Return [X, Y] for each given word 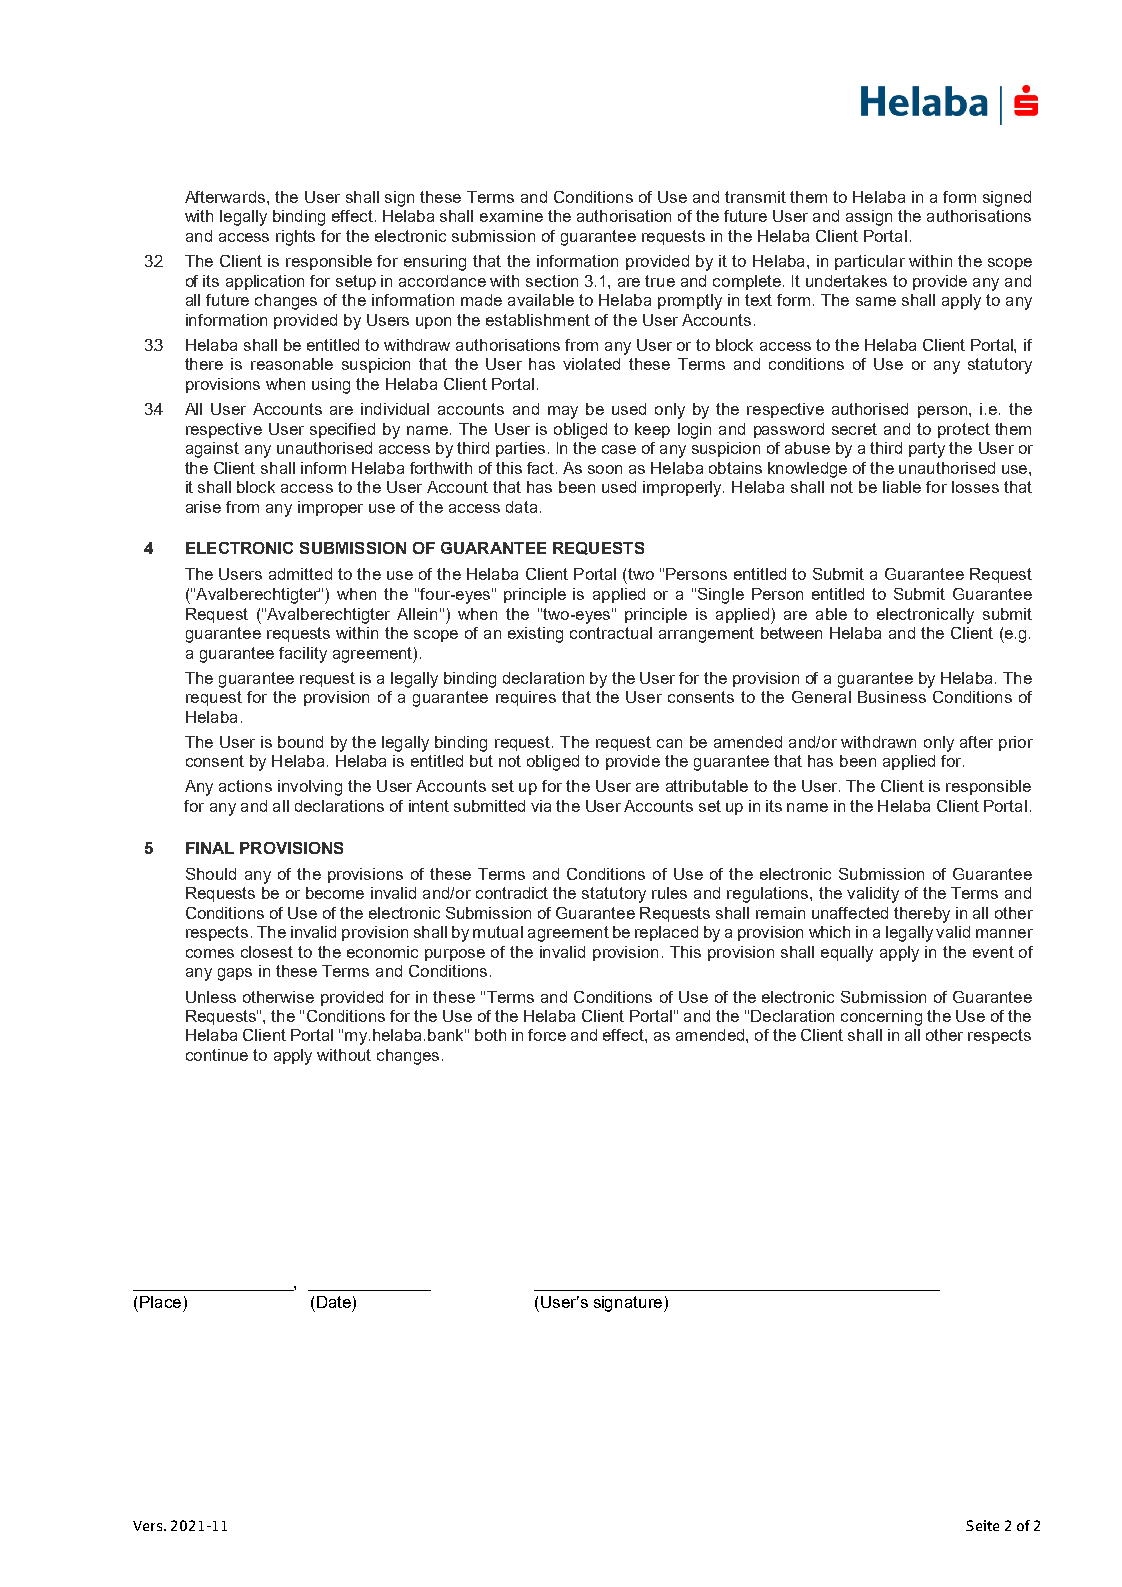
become [335, 893]
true [660, 281]
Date [334, 1302]
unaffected [850, 913]
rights [295, 238]
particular [870, 262]
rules [669, 893]
